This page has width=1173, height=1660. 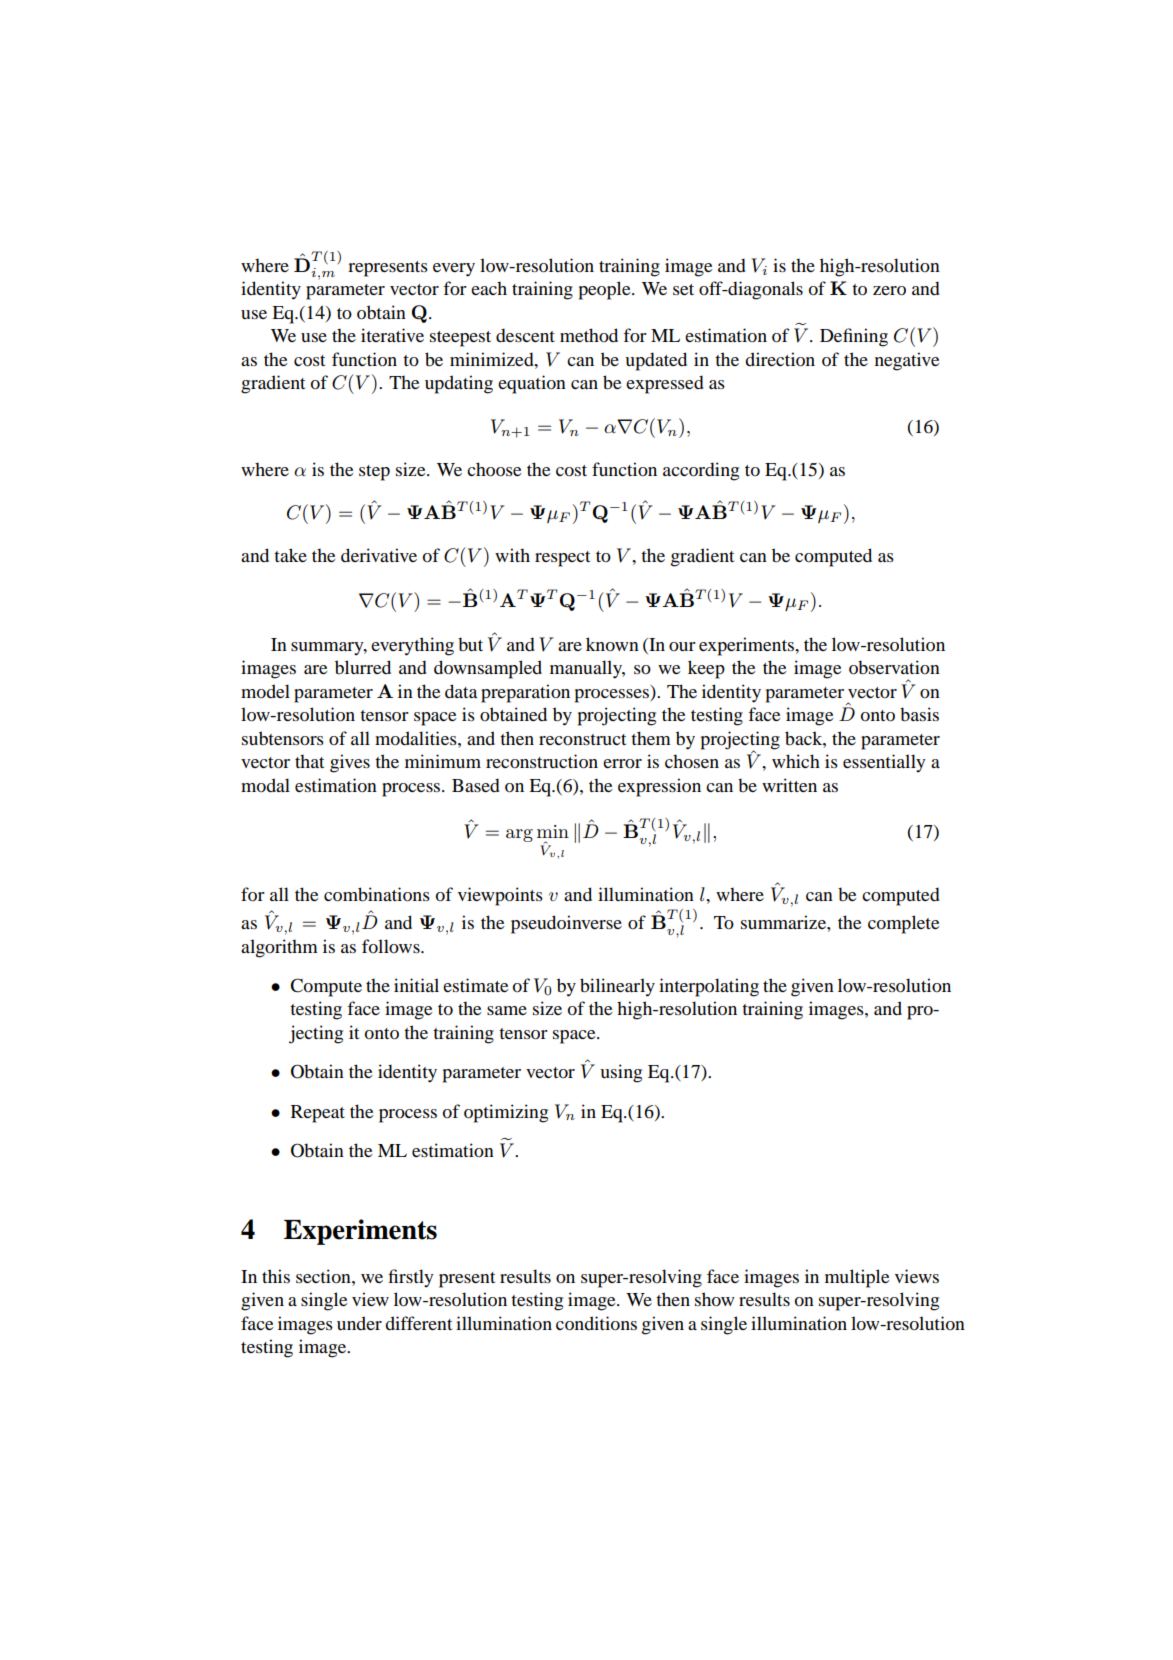 I want to click on method, so click(x=589, y=335).
